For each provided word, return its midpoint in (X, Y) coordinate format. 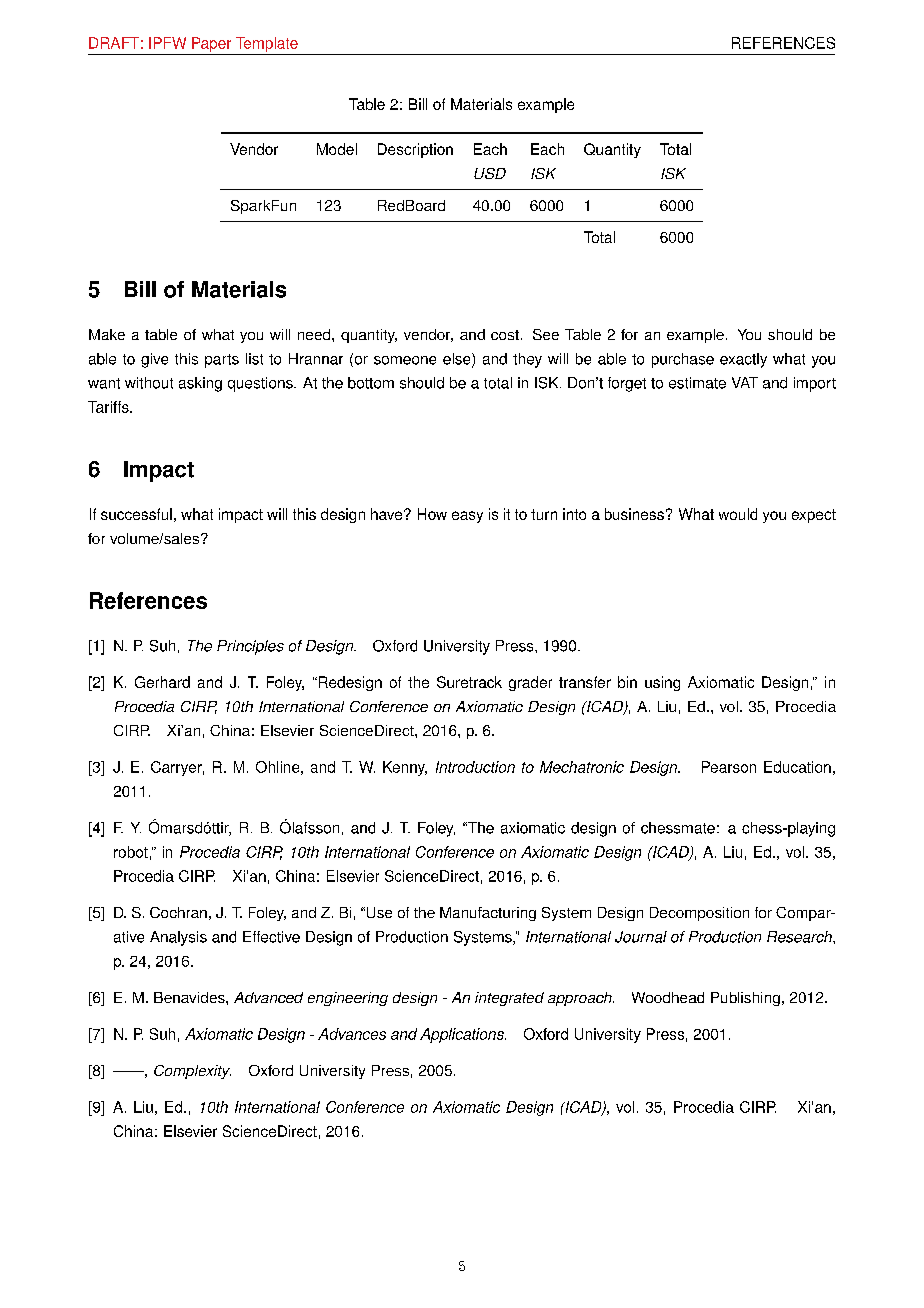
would (738, 514)
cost (505, 335)
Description (415, 150)
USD (490, 173)
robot (131, 852)
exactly (743, 360)
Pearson (729, 767)
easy (467, 517)
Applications (463, 1035)
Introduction (475, 767)
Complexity (192, 1072)
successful (136, 514)
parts (222, 361)
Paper (211, 44)
